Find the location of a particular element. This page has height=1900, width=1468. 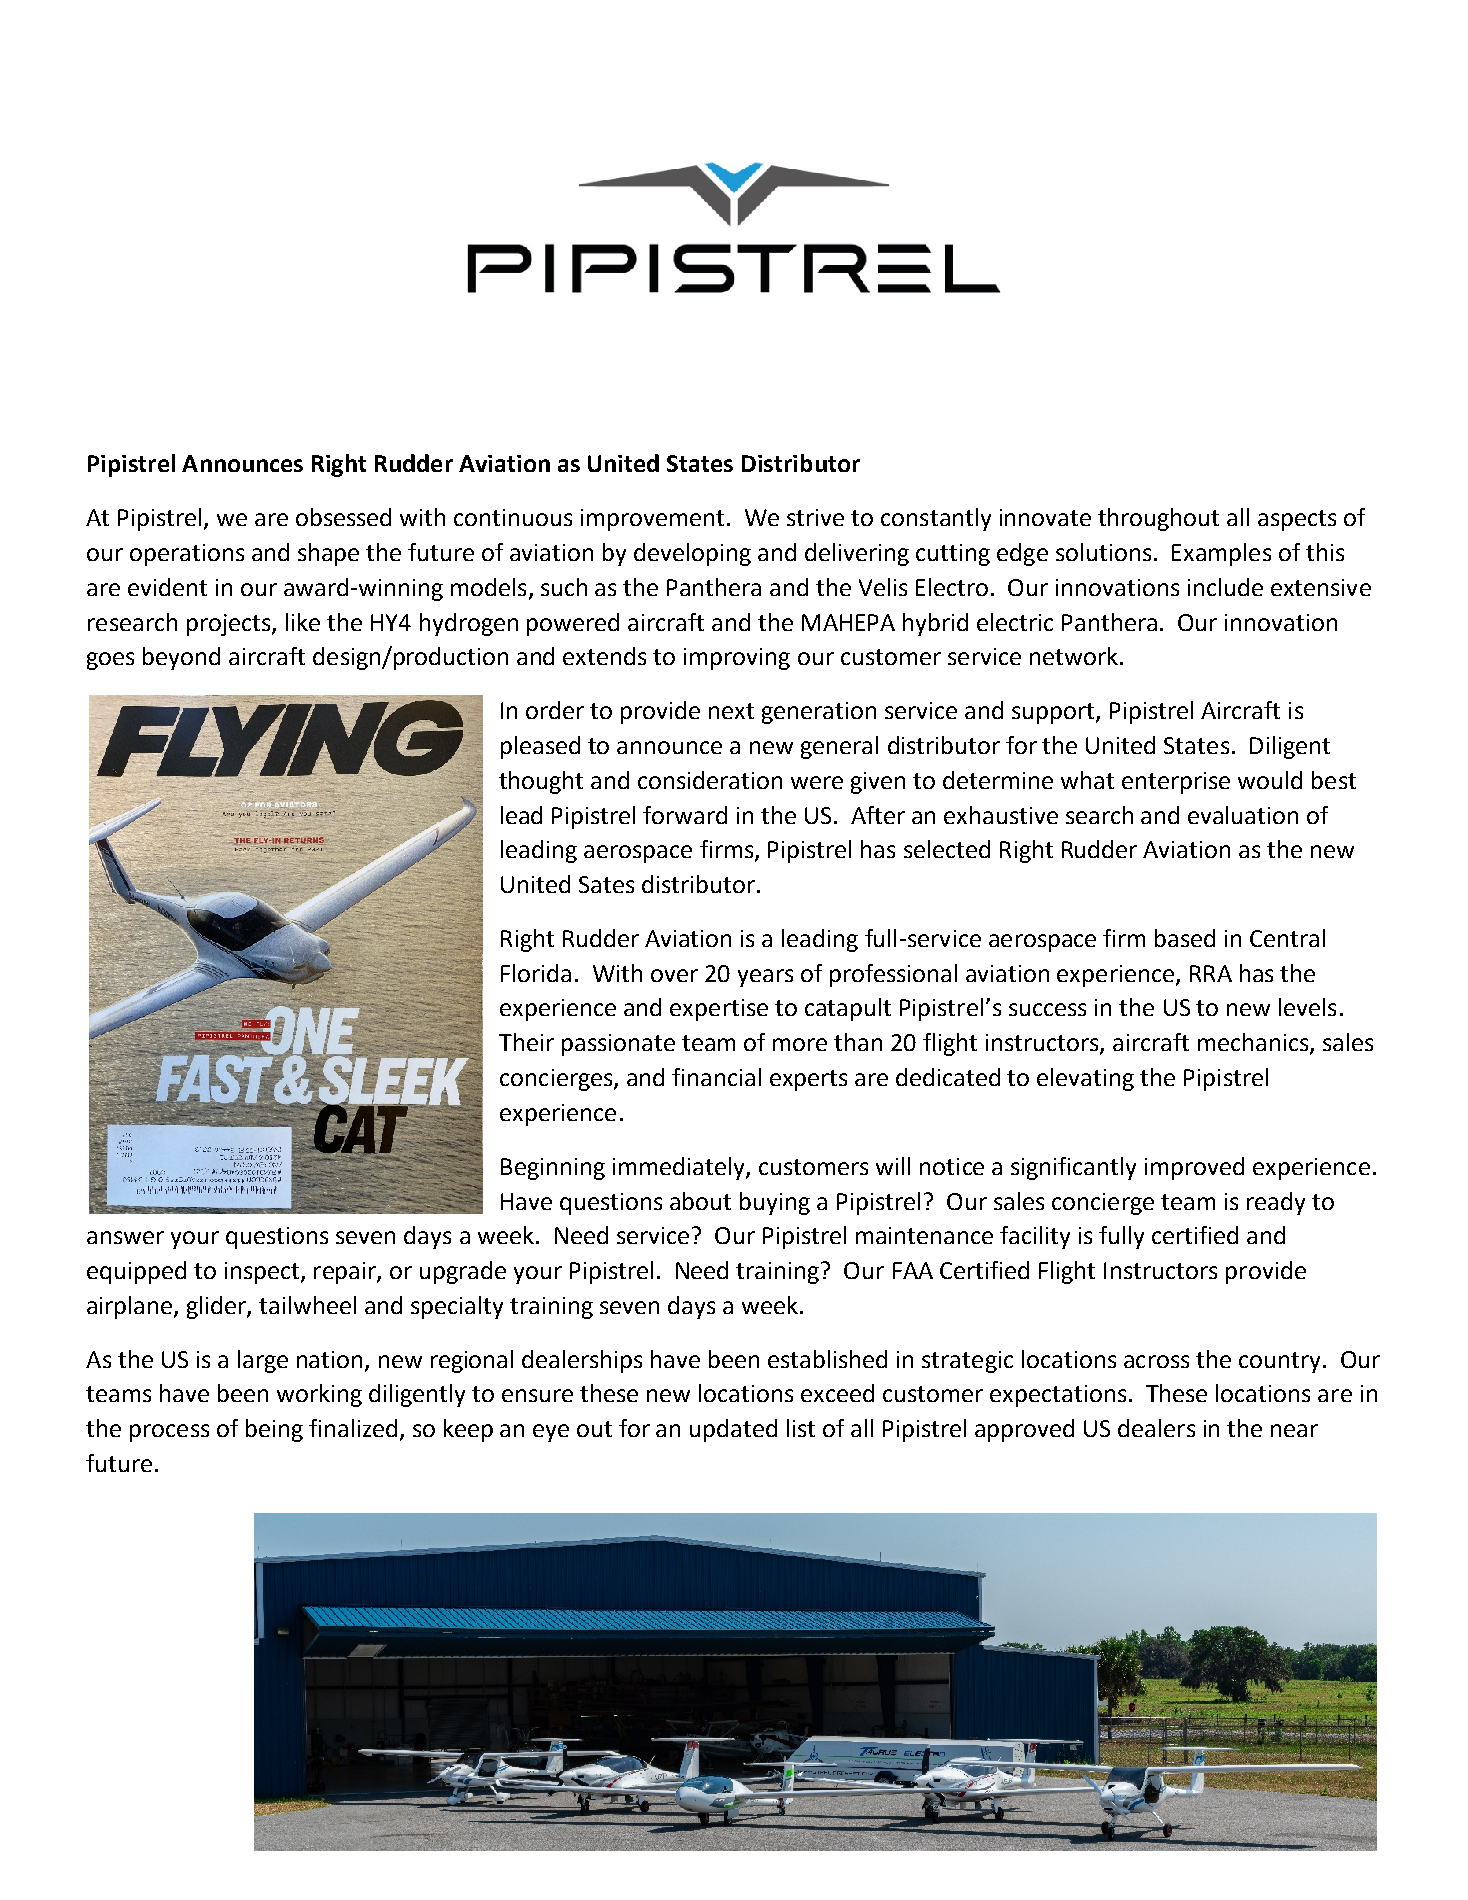

answer is located at coordinates (125, 1237).
